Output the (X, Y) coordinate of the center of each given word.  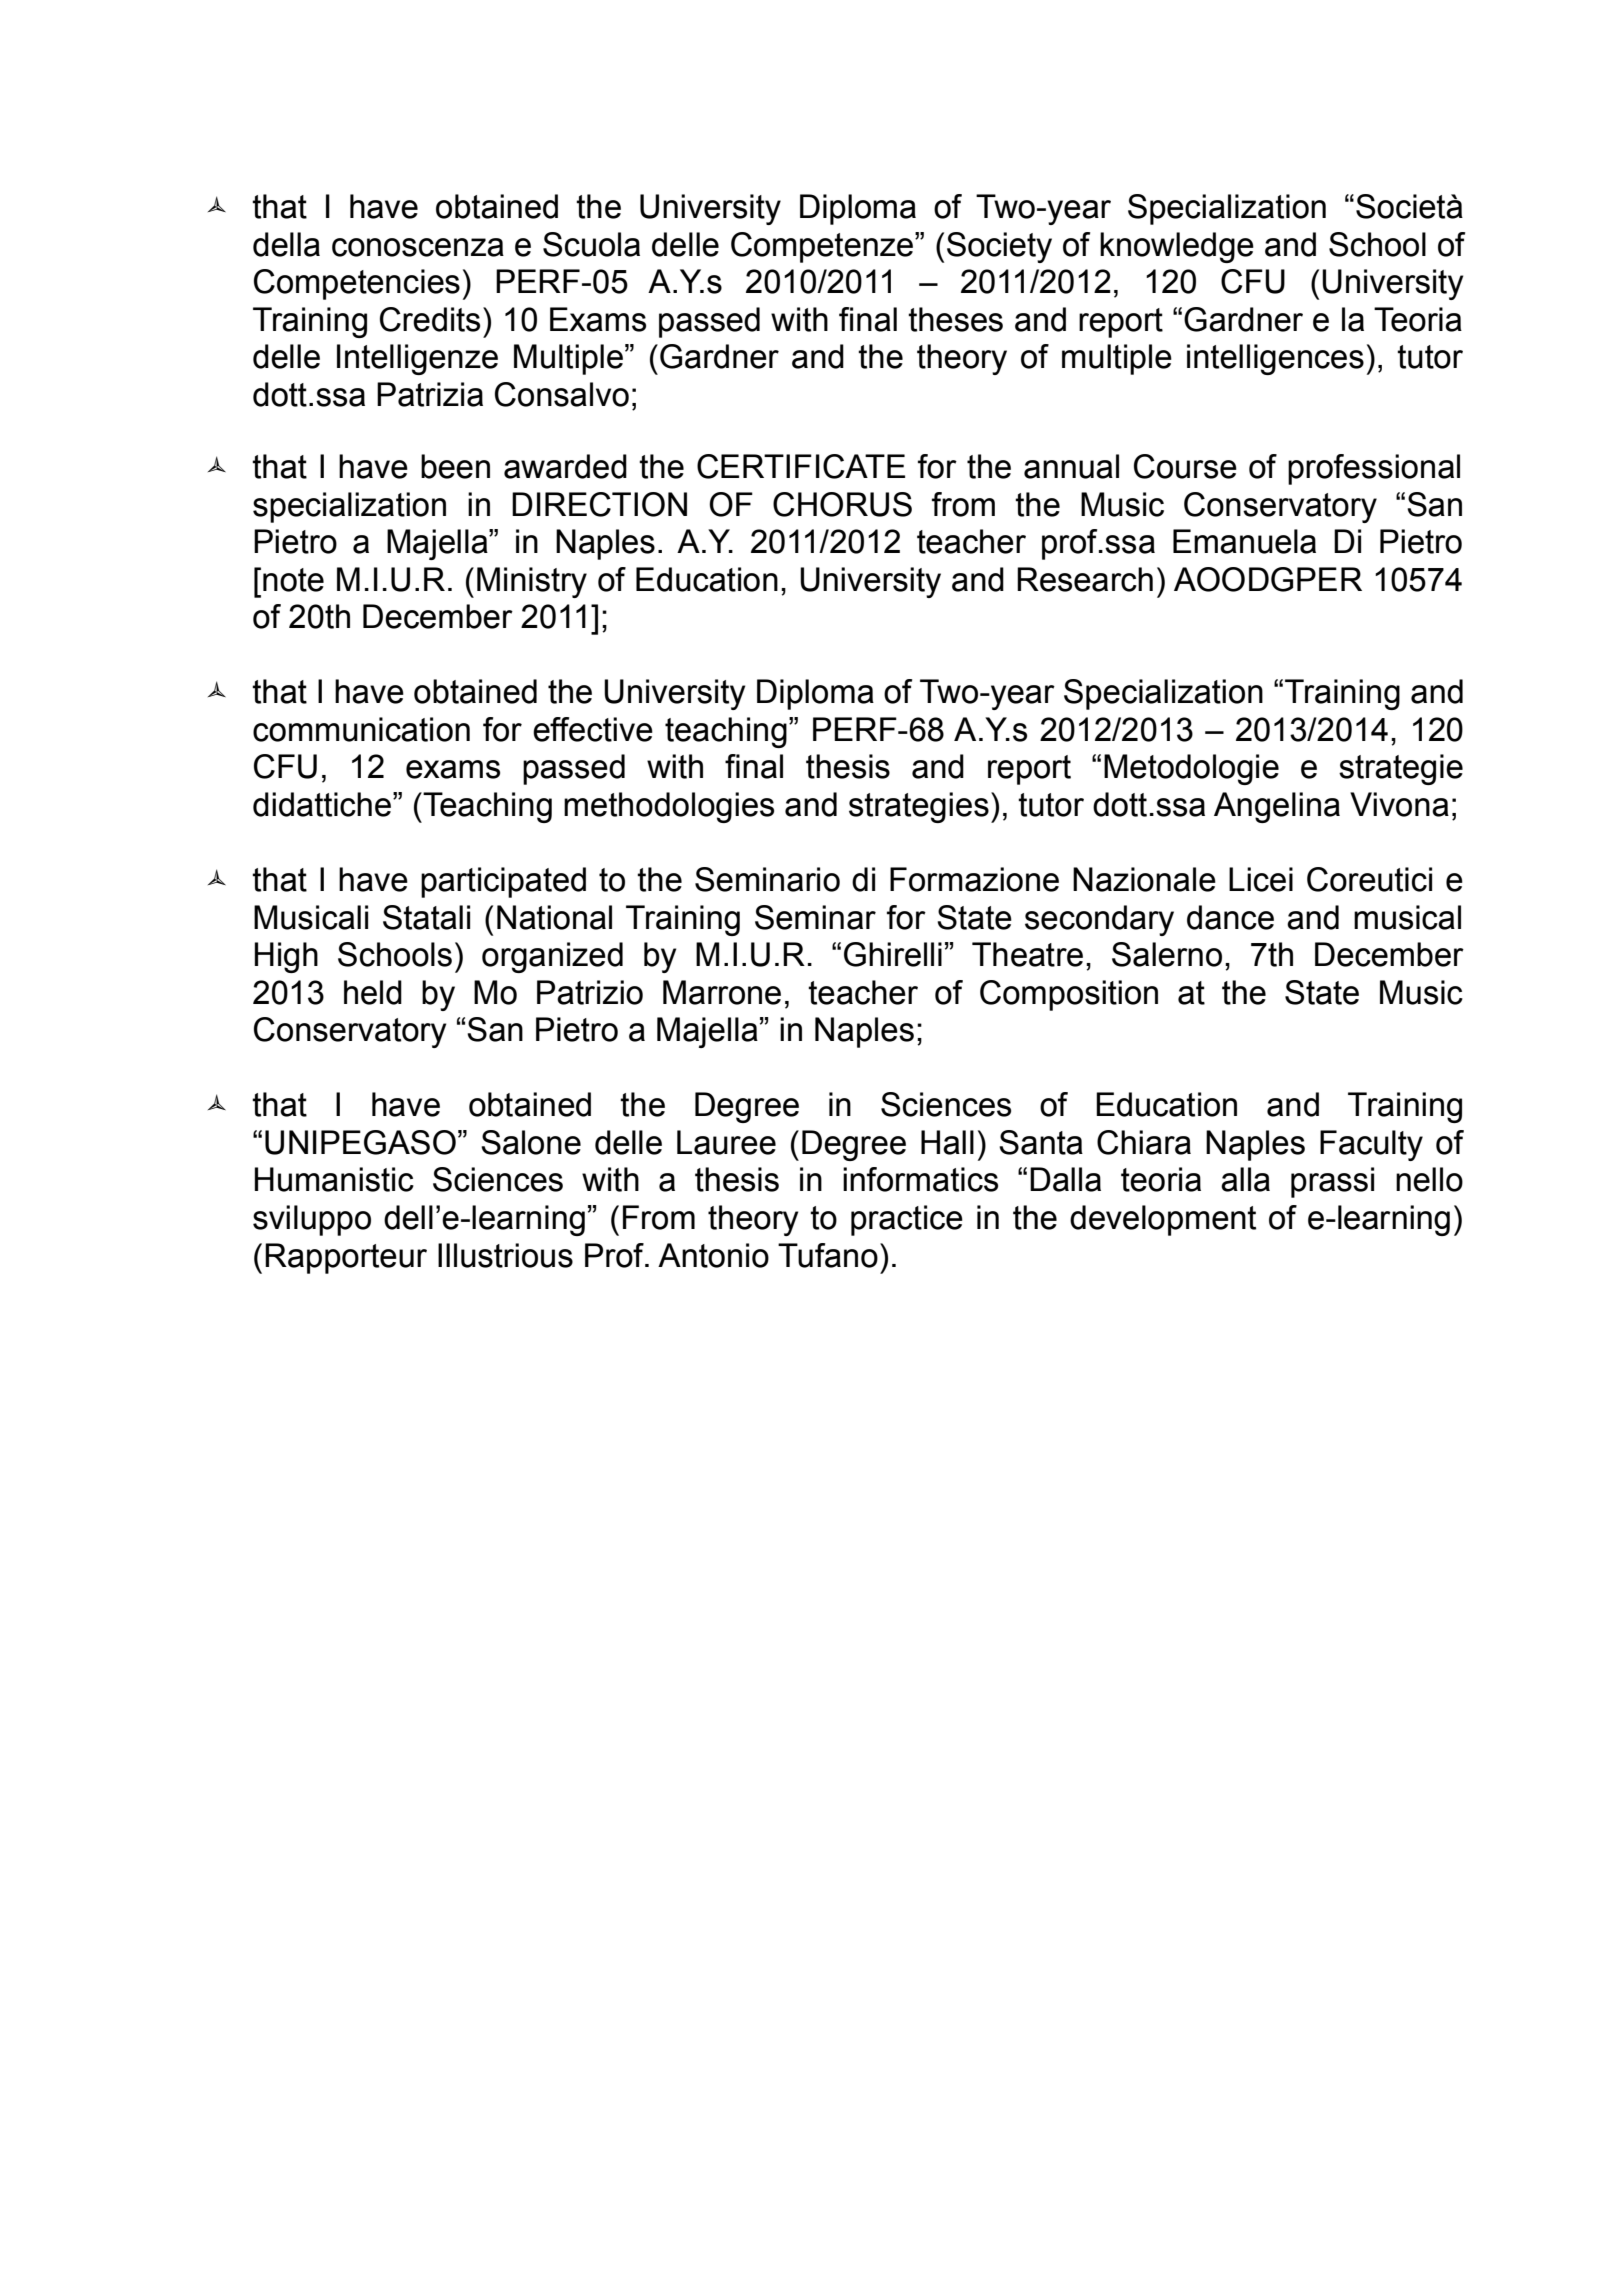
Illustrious (505, 1255)
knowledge (1177, 247)
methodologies (669, 807)
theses (955, 319)
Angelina (1277, 807)
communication (361, 729)
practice (907, 1220)
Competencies (357, 284)
